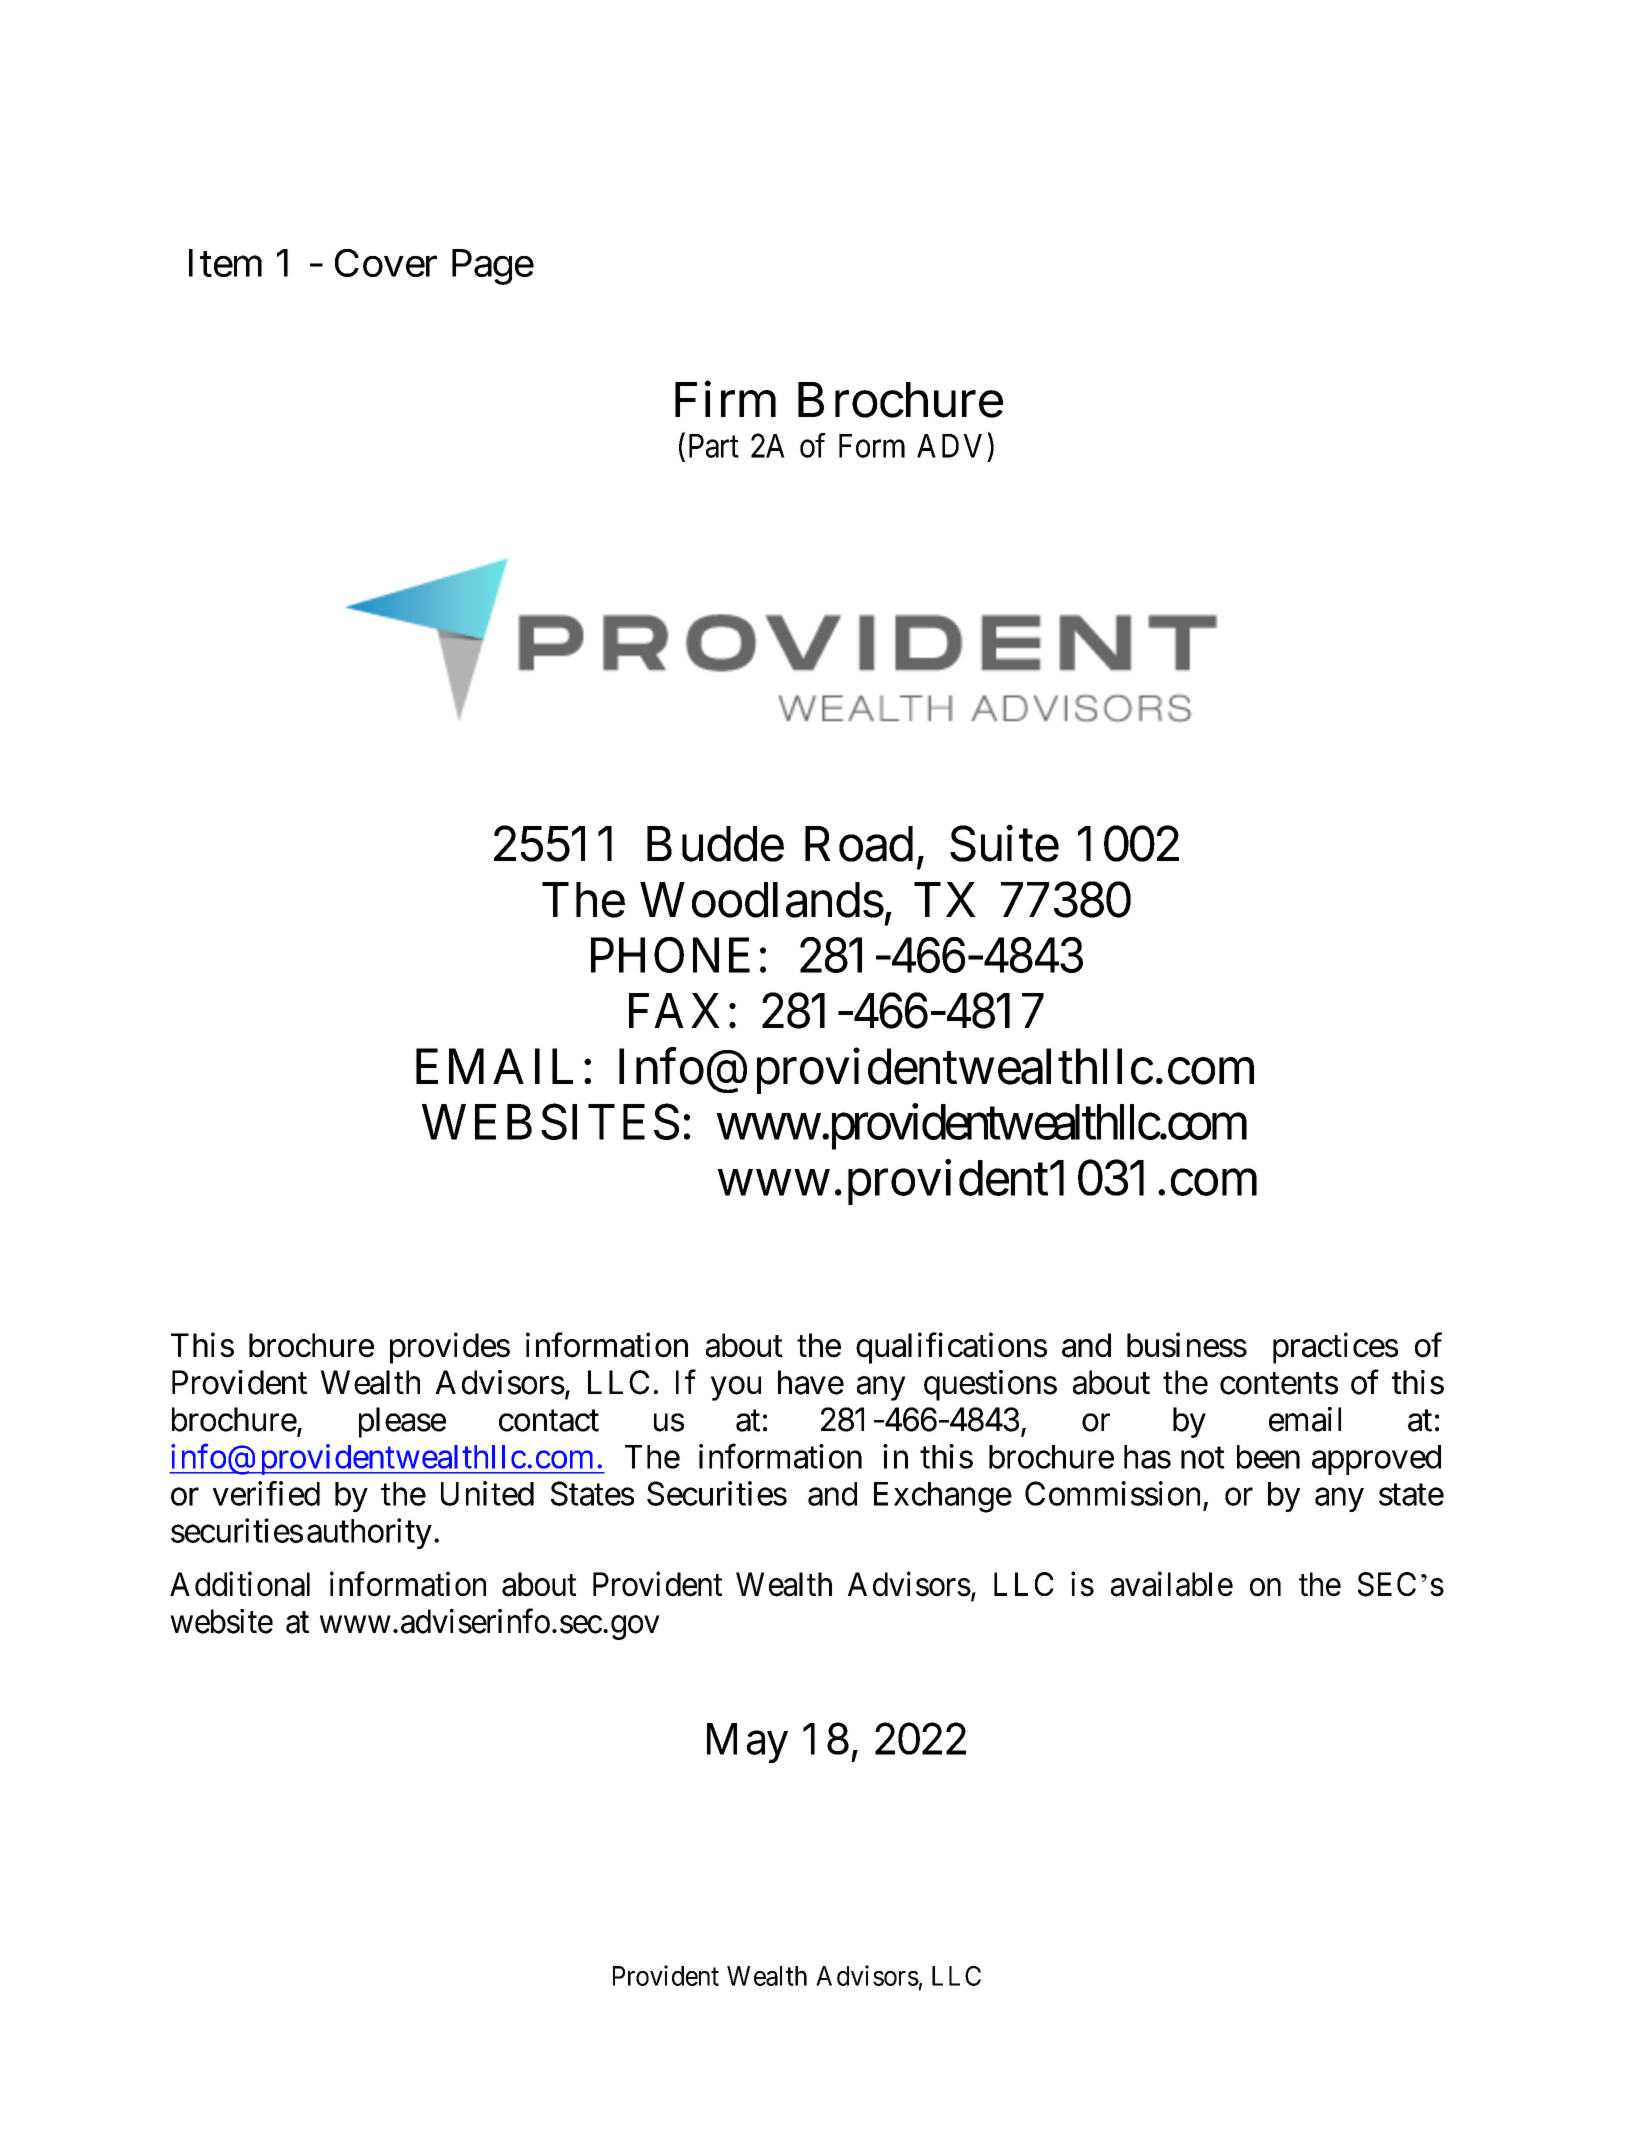 Image resolution: width=1646 pixels, height=2130 pixels. What do you see at coordinates (859, 844) in the page?
I see `Road` at bounding box center [859, 844].
